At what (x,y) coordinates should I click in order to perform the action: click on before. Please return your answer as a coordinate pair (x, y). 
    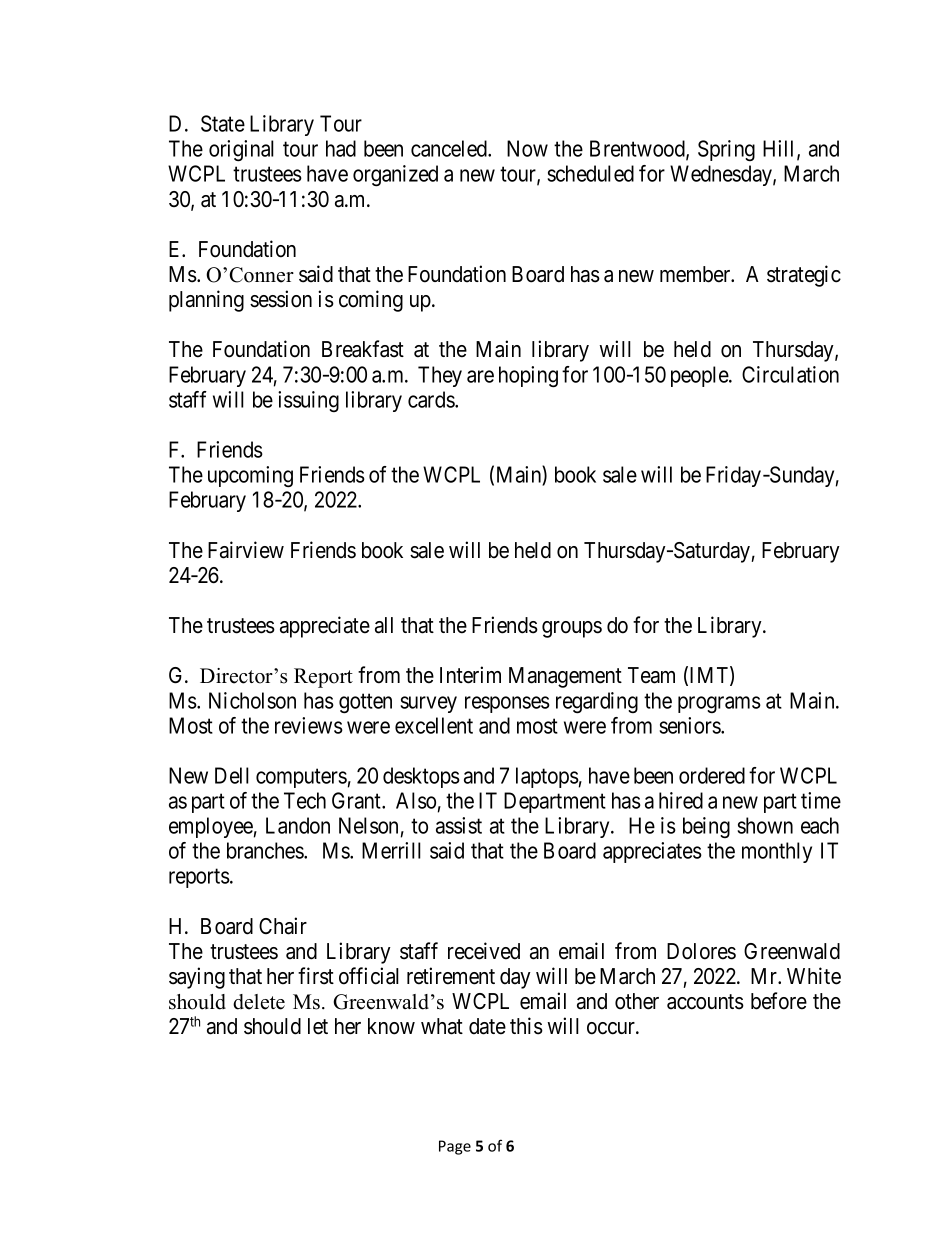
    Looking at the image, I should click on (779, 1001).
